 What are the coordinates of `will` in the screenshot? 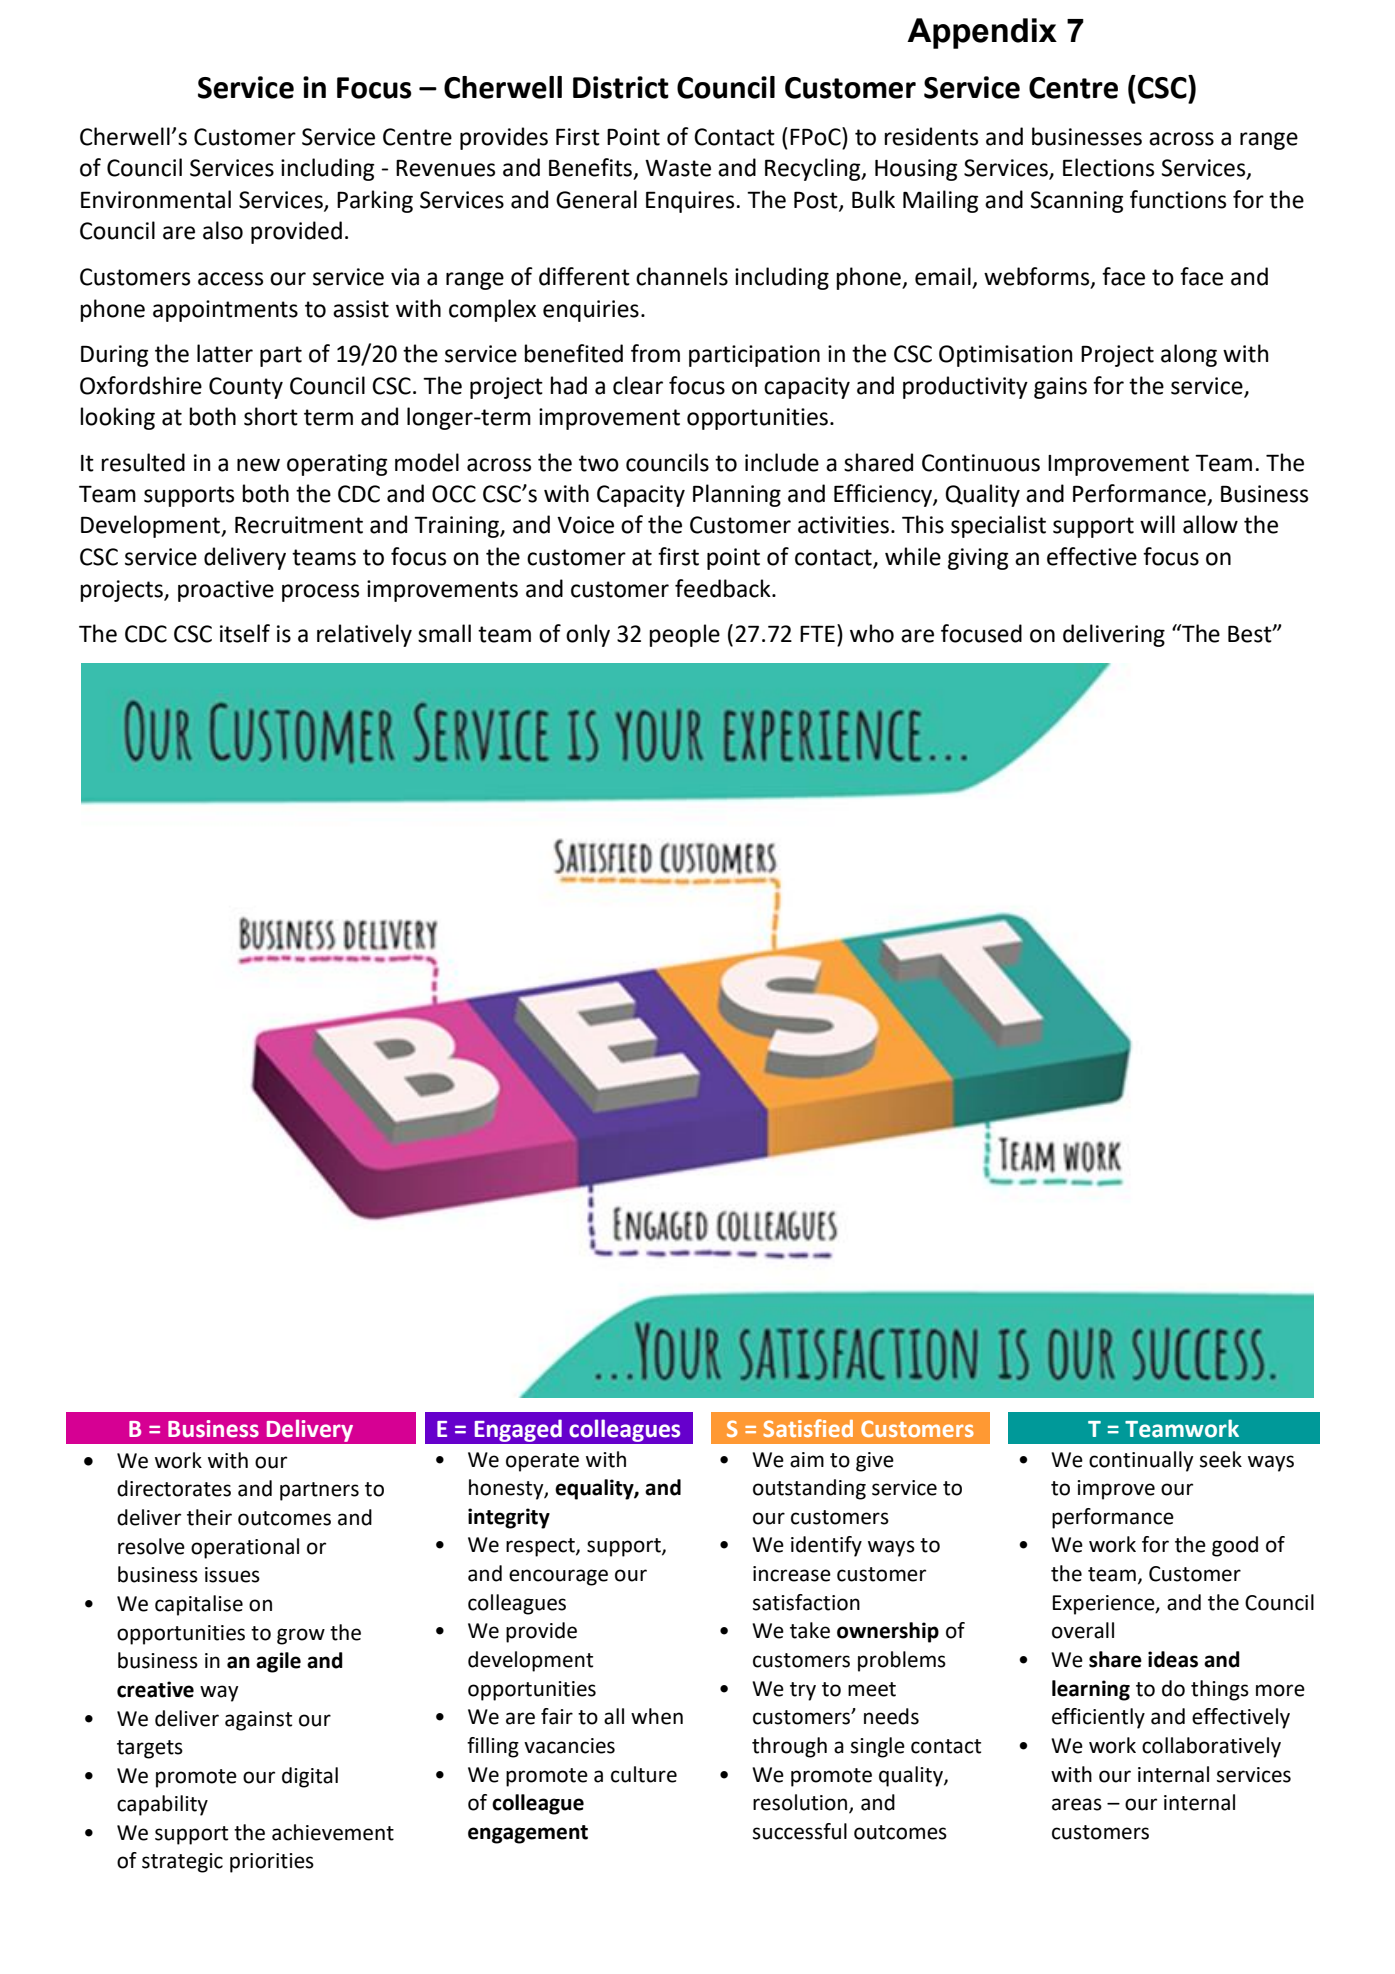 It's located at (1157, 524).
